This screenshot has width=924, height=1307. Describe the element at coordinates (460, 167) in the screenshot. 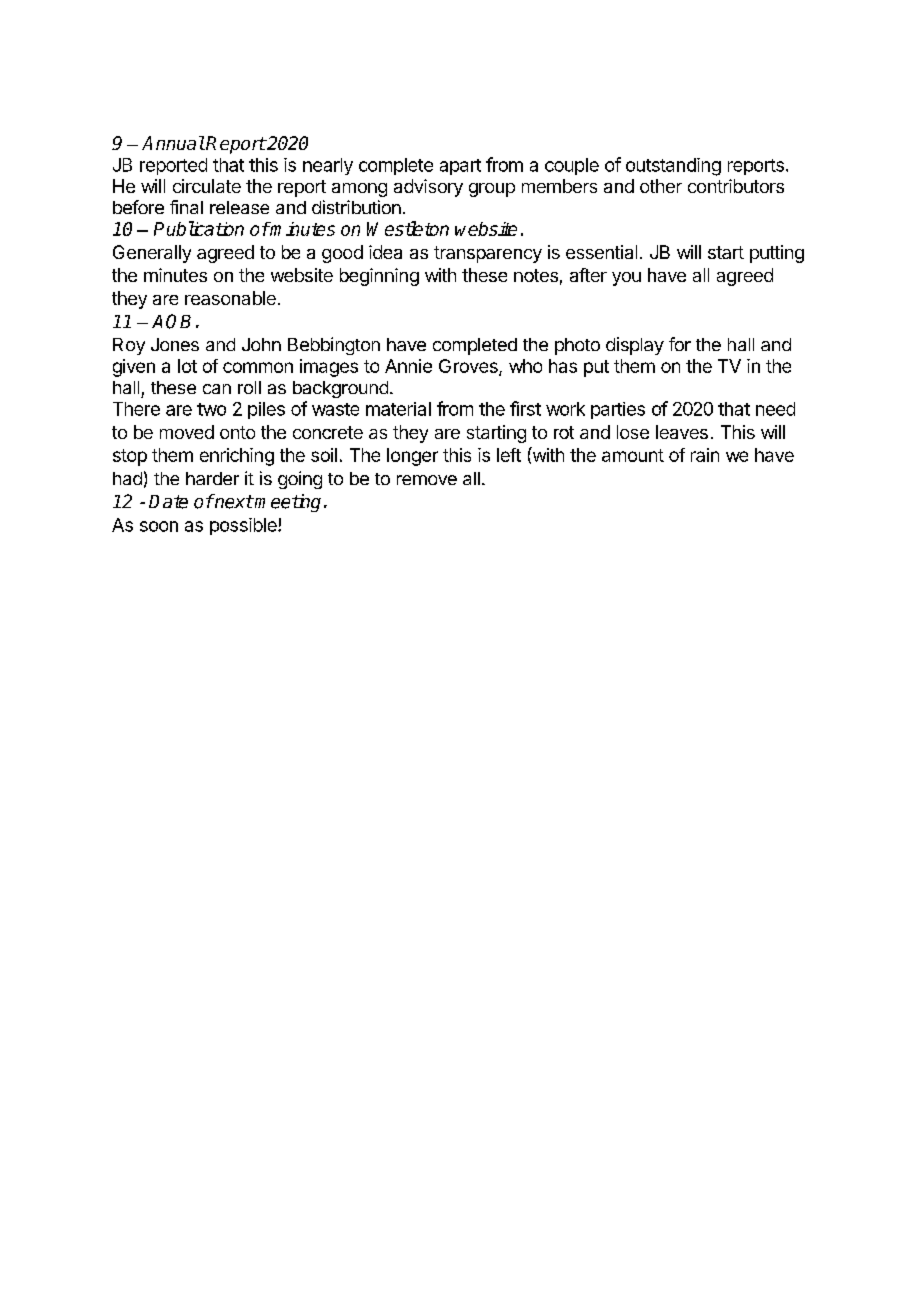

I see `apart` at that location.
